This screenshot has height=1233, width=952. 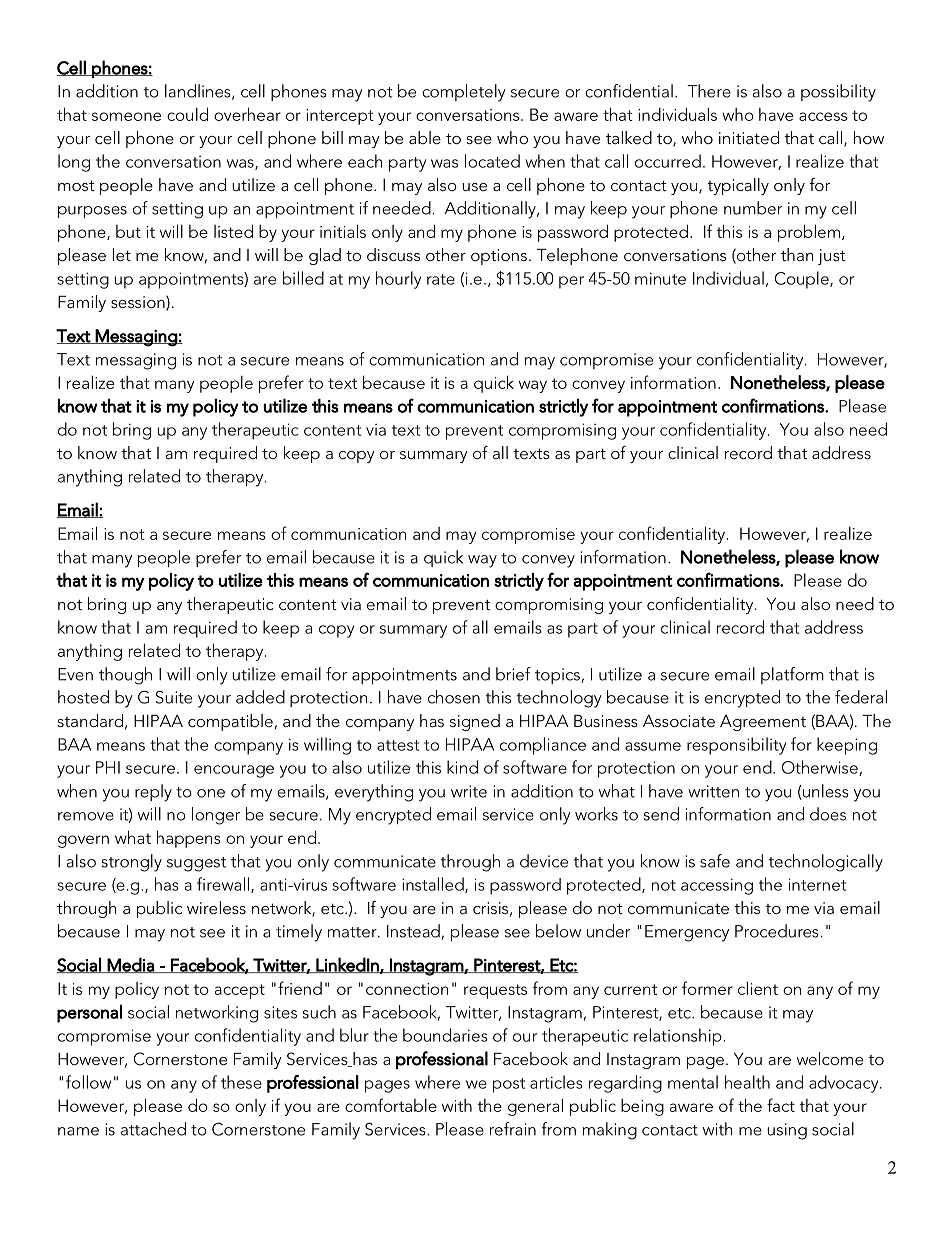 I want to click on post, so click(x=509, y=1085).
